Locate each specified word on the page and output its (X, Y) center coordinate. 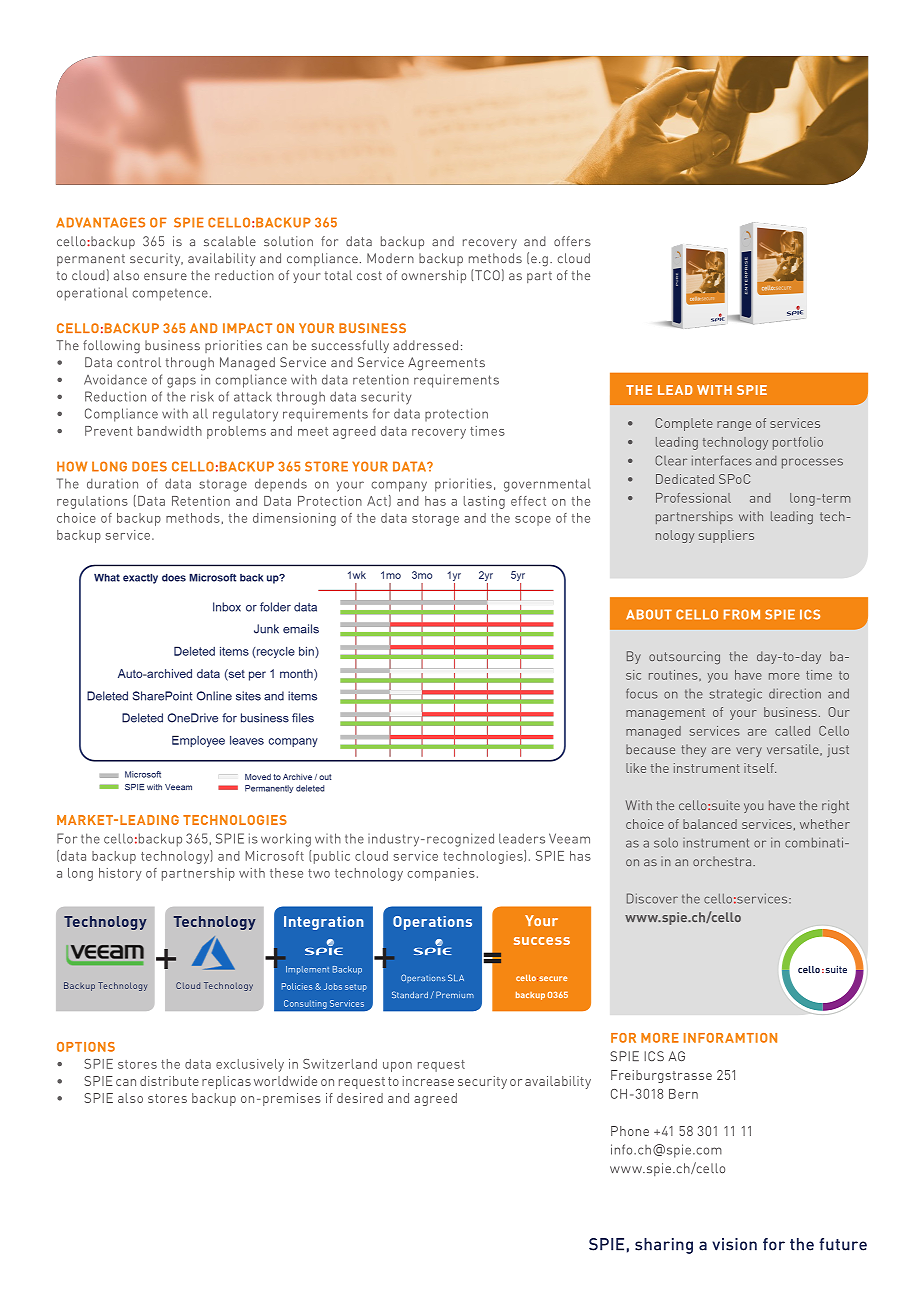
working (286, 840)
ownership (433, 276)
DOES (149, 466)
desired (360, 1098)
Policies (297, 986)
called (792, 731)
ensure (165, 276)
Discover (652, 898)
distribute (169, 1081)
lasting (484, 502)
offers (572, 241)
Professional (693, 498)
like (636, 768)
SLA (456, 977)
